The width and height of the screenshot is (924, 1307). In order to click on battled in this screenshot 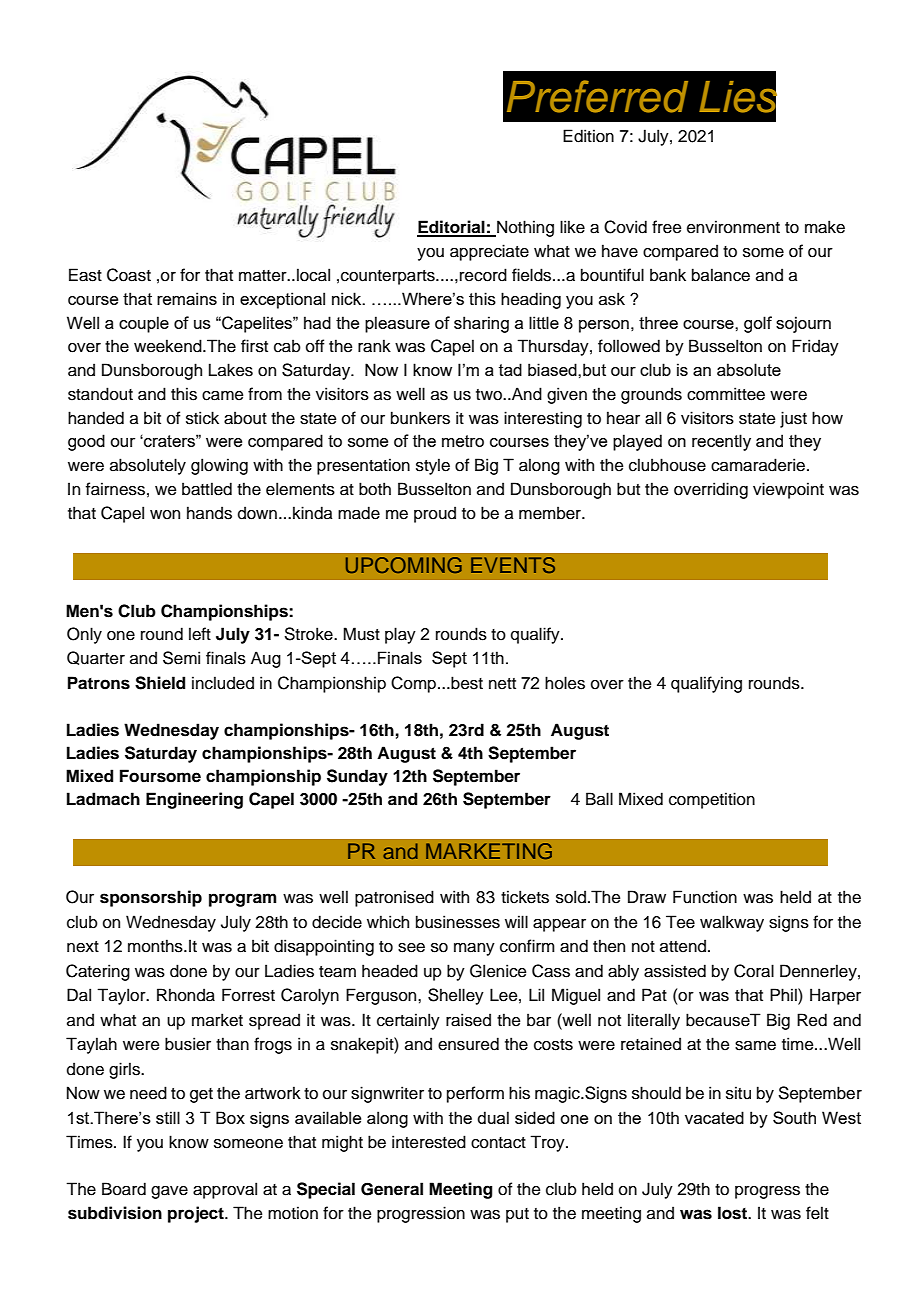, I will do `click(207, 489)`.
